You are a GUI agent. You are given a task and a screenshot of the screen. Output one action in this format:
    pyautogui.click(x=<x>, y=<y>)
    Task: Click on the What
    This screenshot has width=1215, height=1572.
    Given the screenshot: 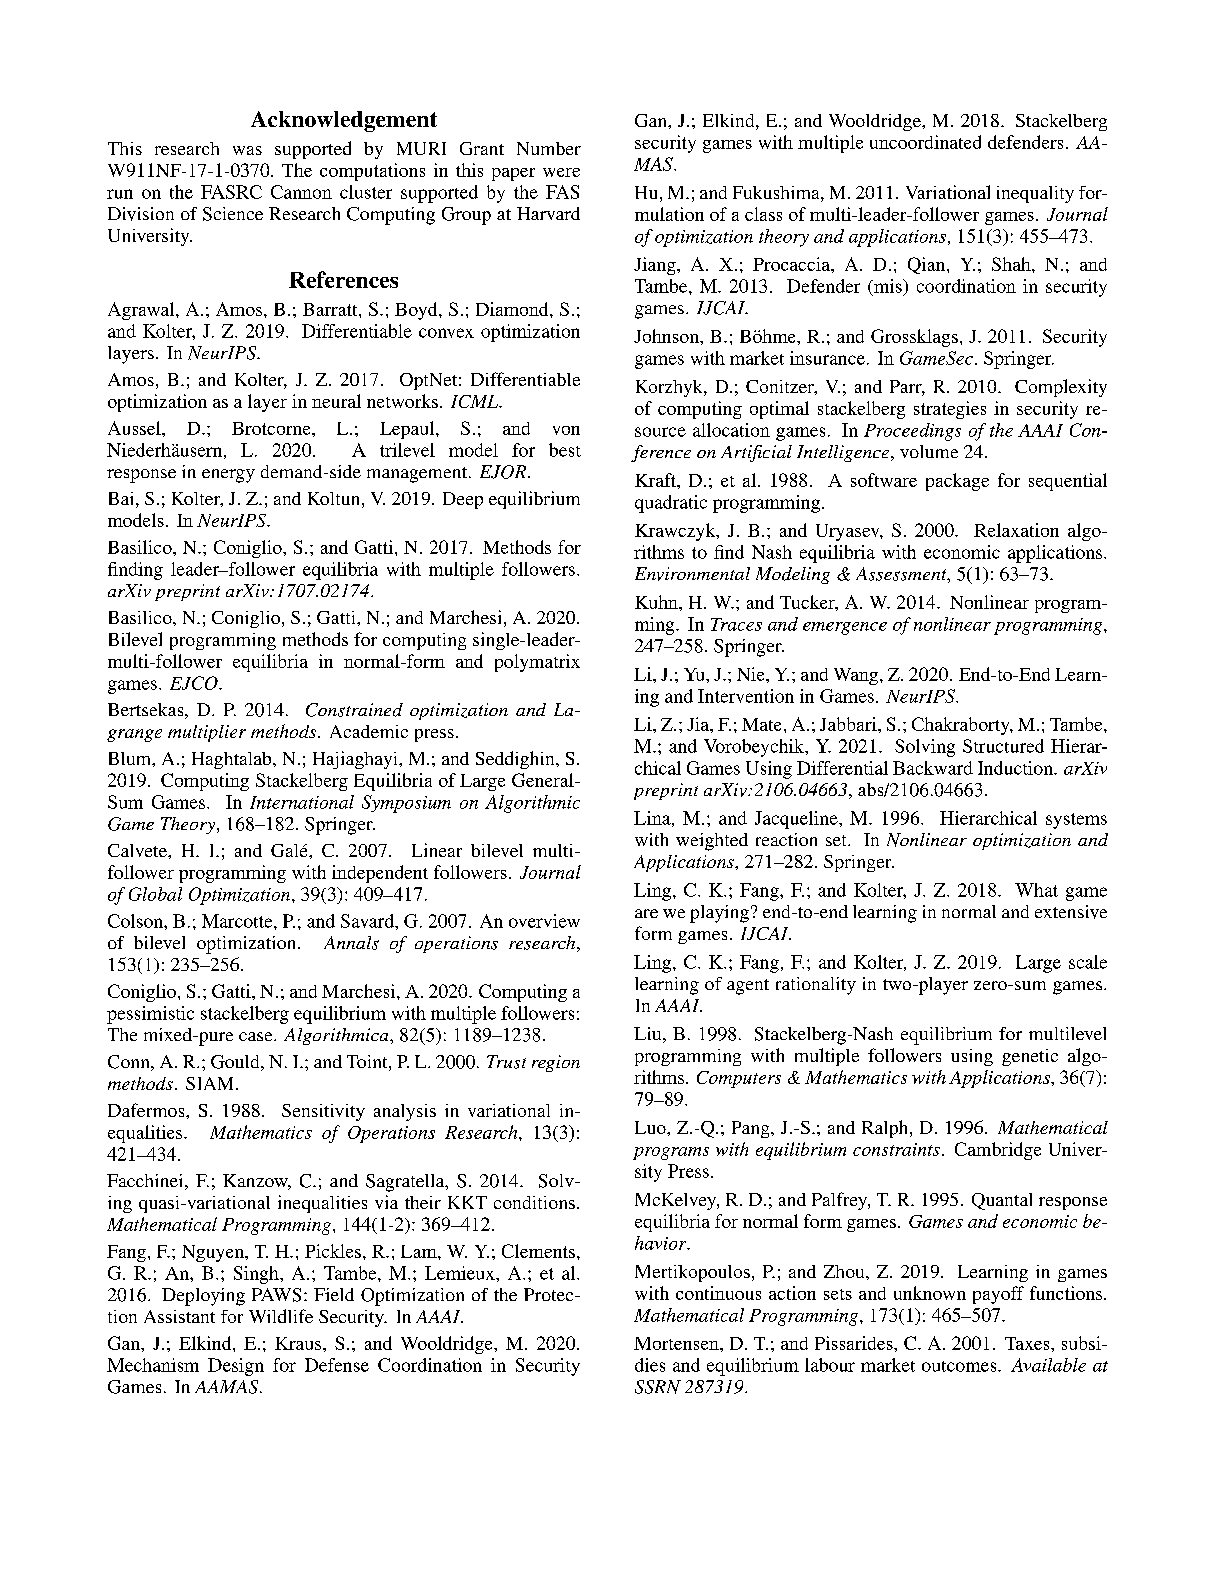 What is the action you would take?
    pyautogui.click(x=1036, y=890)
